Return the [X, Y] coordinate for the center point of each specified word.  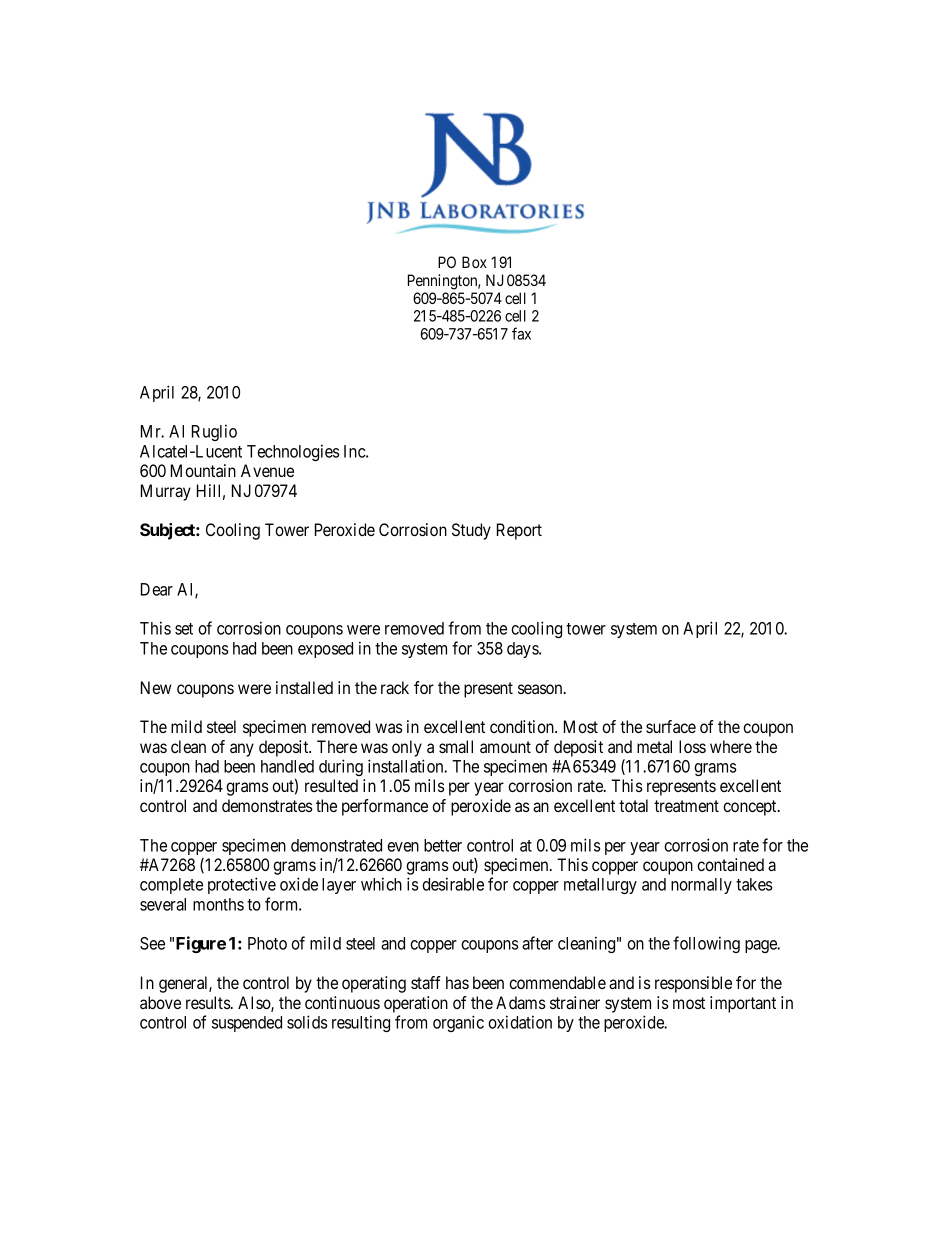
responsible [693, 984]
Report [519, 531]
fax [521, 333]
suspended [247, 1024]
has [457, 982]
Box [474, 262]
